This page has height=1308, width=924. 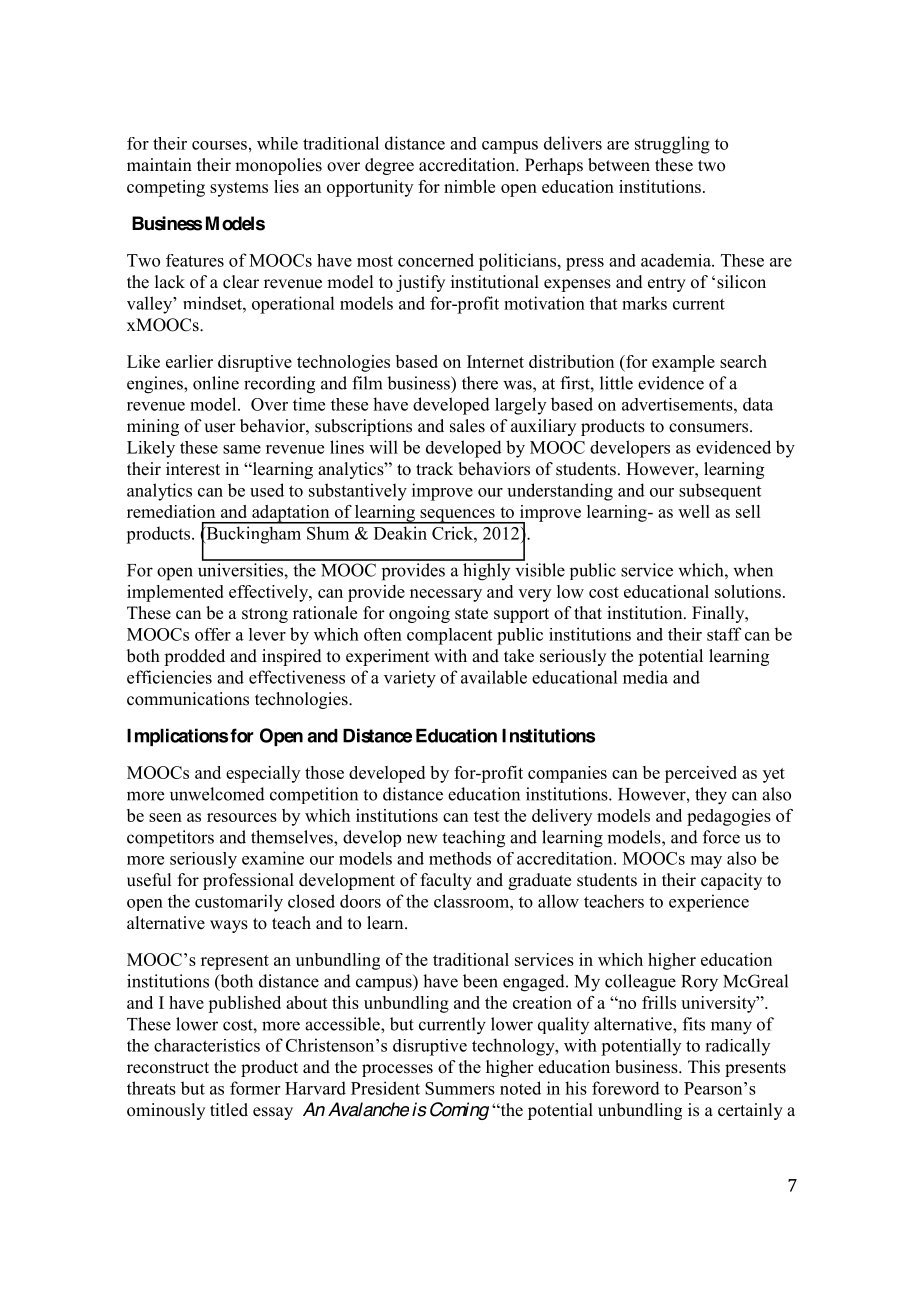 I want to click on systems, so click(x=239, y=189).
